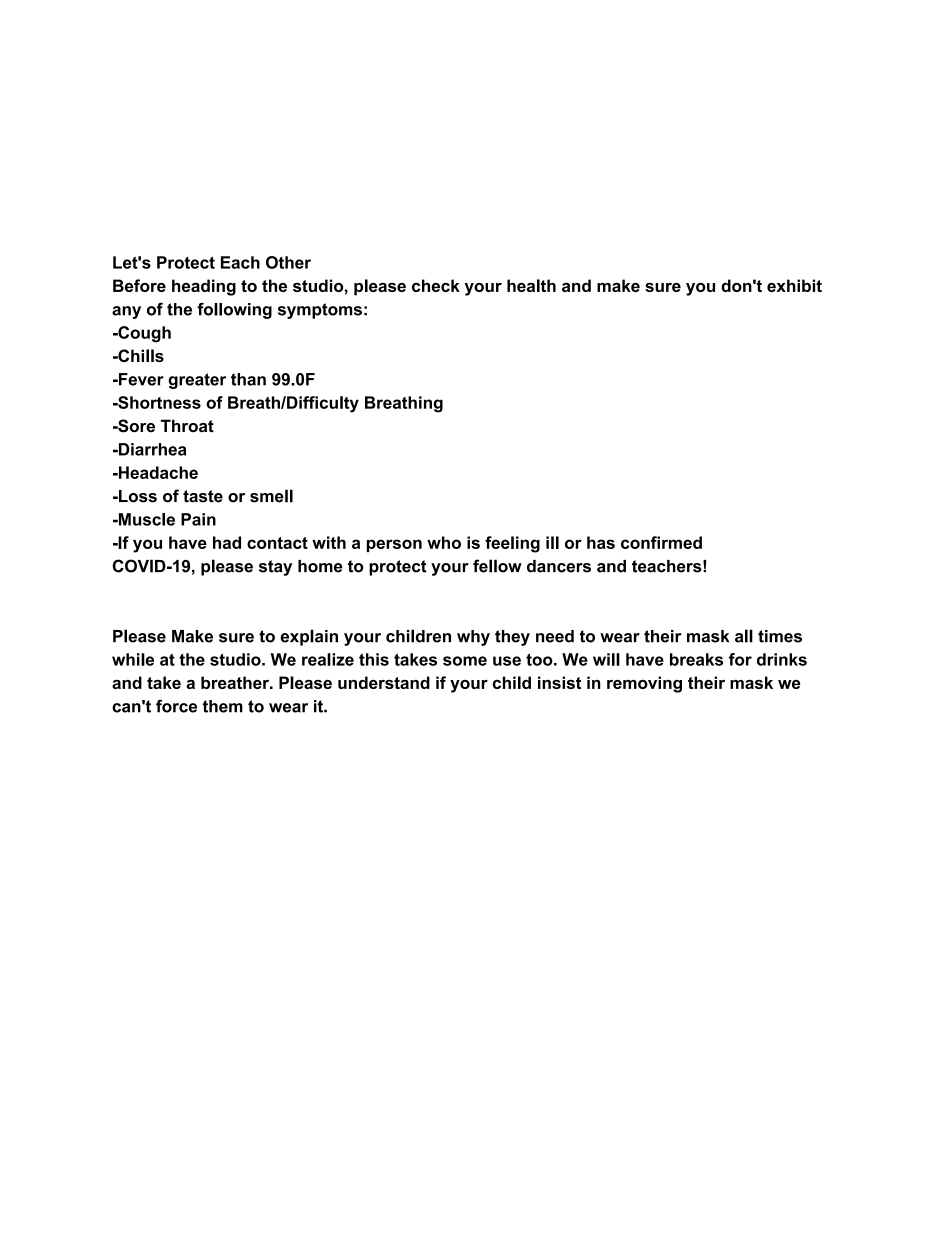 This document has height=1233, width=952. I want to click on than, so click(248, 379).
